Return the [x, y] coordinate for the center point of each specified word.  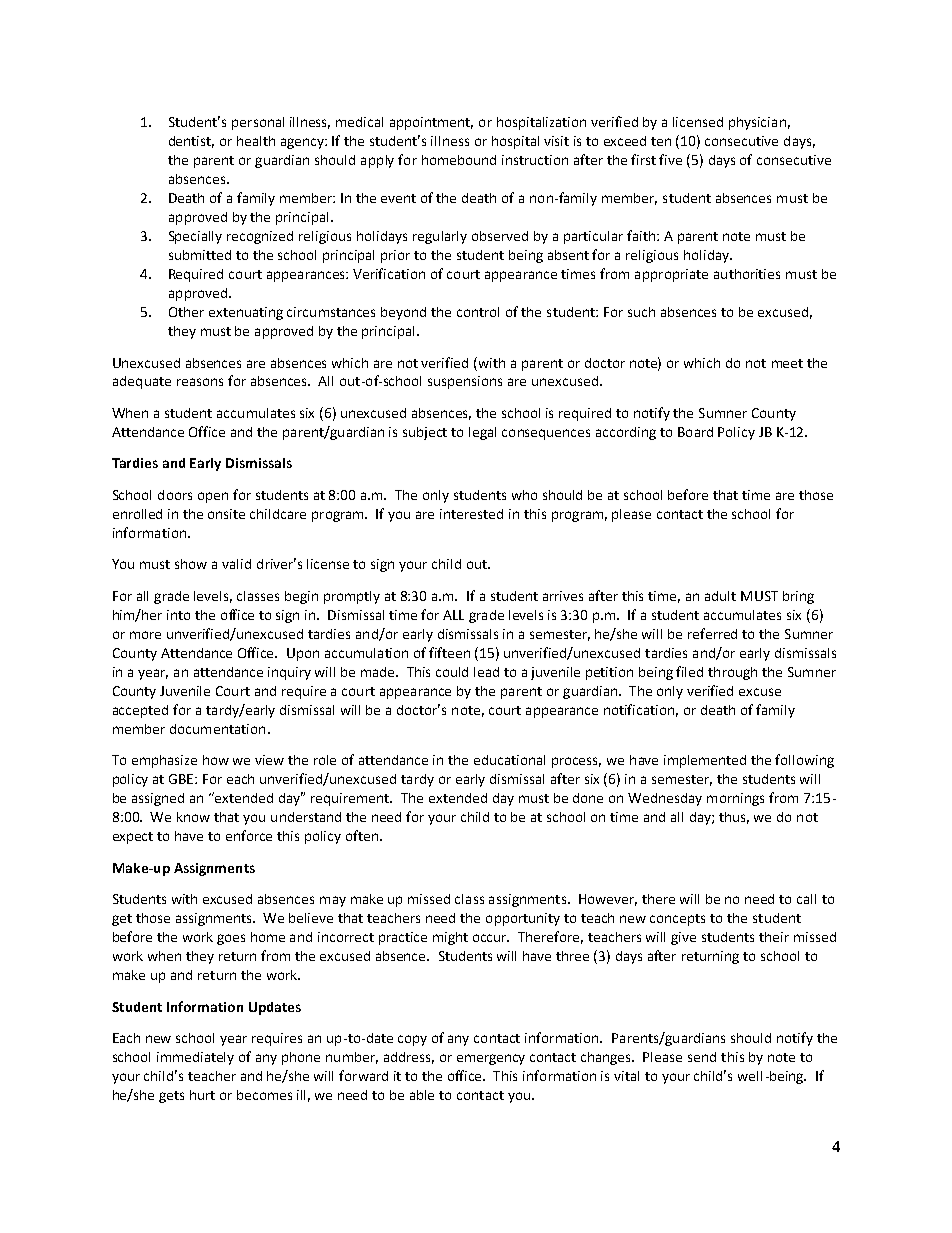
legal [482, 433]
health [256, 141]
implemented [705, 761]
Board [695, 432]
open [213, 497]
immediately [195, 1058]
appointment [431, 123]
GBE [182, 779]
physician [757, 123]
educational [509, 760]
